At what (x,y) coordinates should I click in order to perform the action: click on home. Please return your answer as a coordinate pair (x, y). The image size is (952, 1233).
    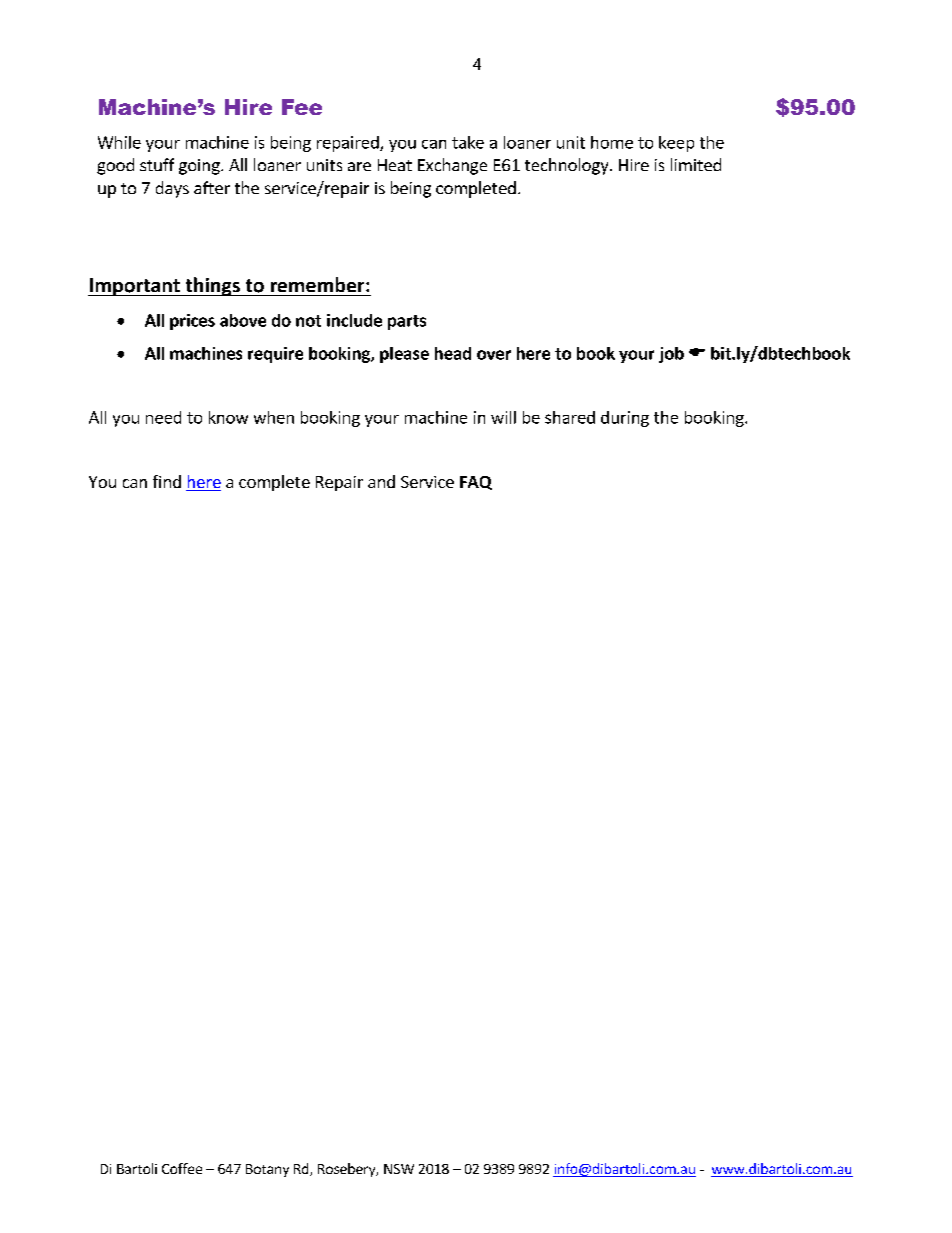
    Looking at the image, I should click on (612, 142).
